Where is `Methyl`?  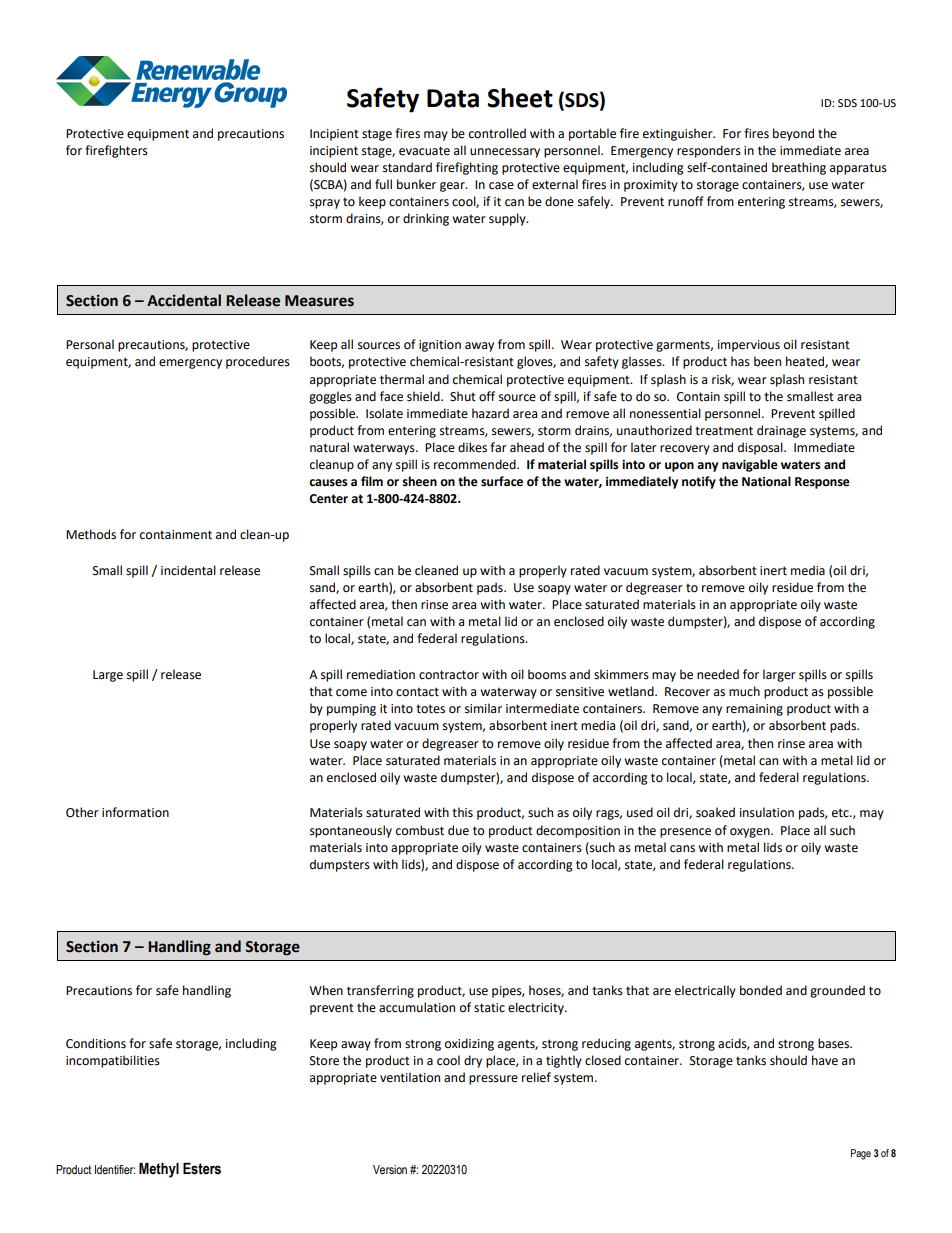 Methyl is located at coordinates (159, 1170).
